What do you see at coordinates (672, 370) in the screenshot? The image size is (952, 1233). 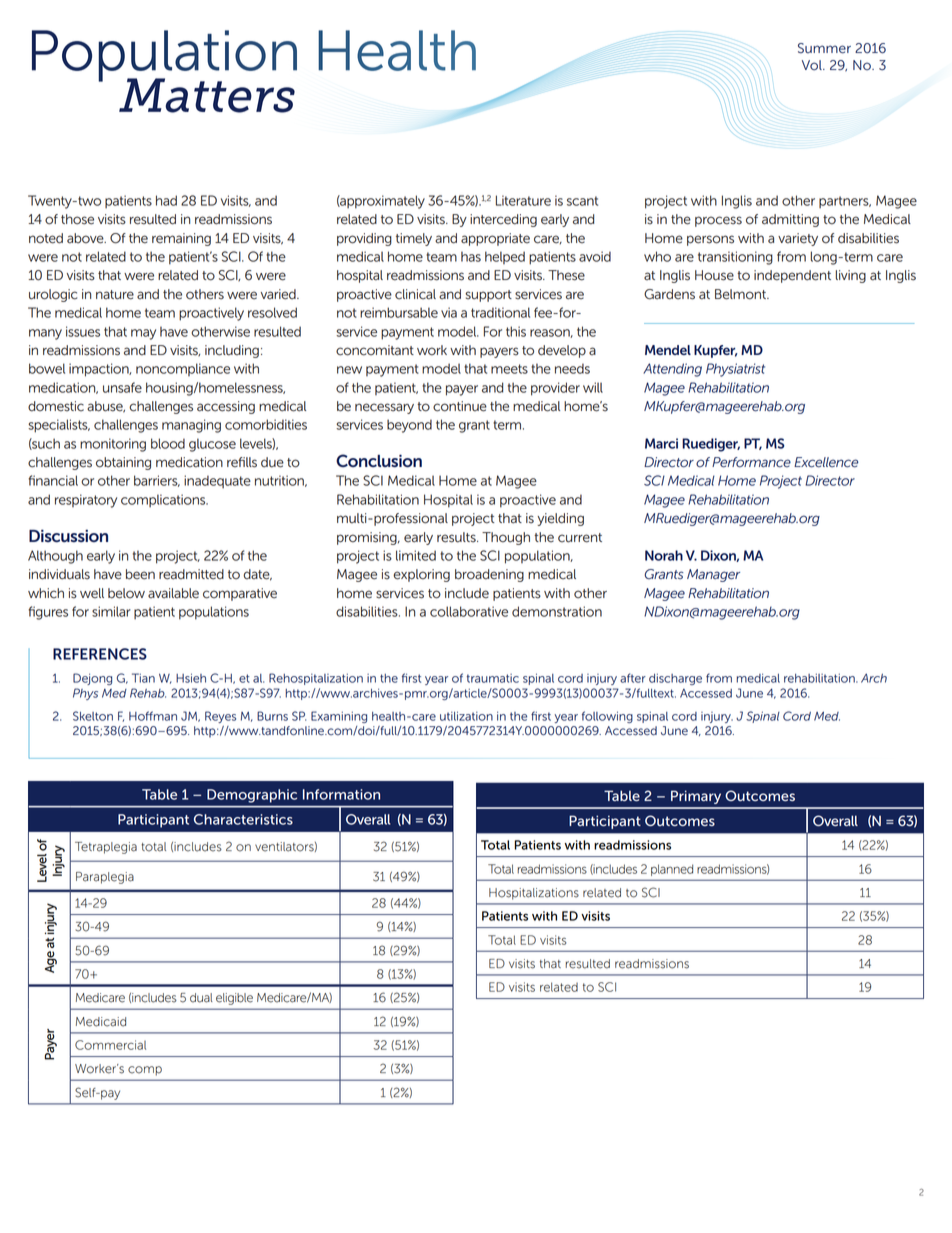 I see `Attending` at bounding box center [672, 370].
